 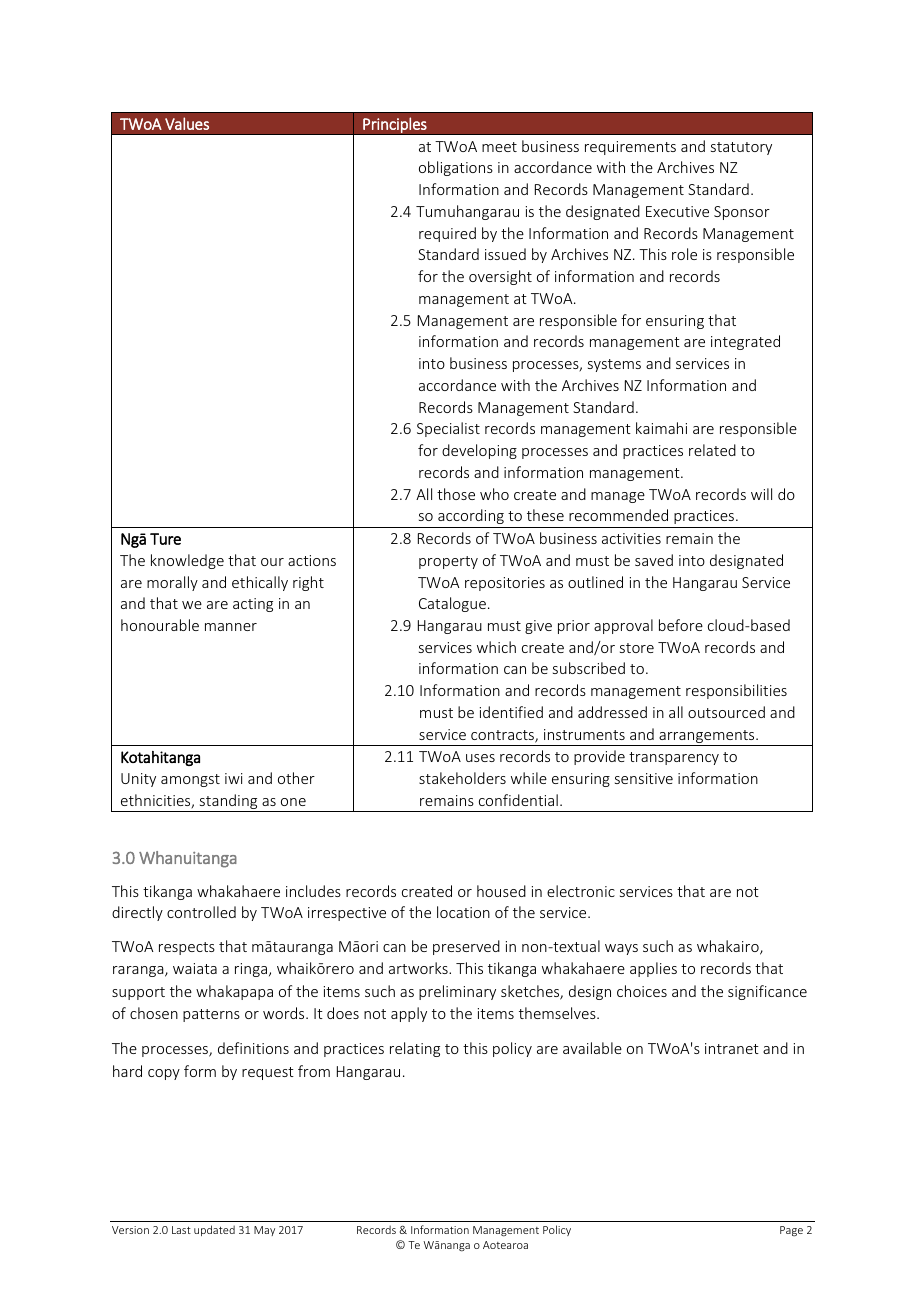 What do you see at coordinates (791, 1231) in the screenshot?
I see `Page` at bounding box center [791, 1231].
